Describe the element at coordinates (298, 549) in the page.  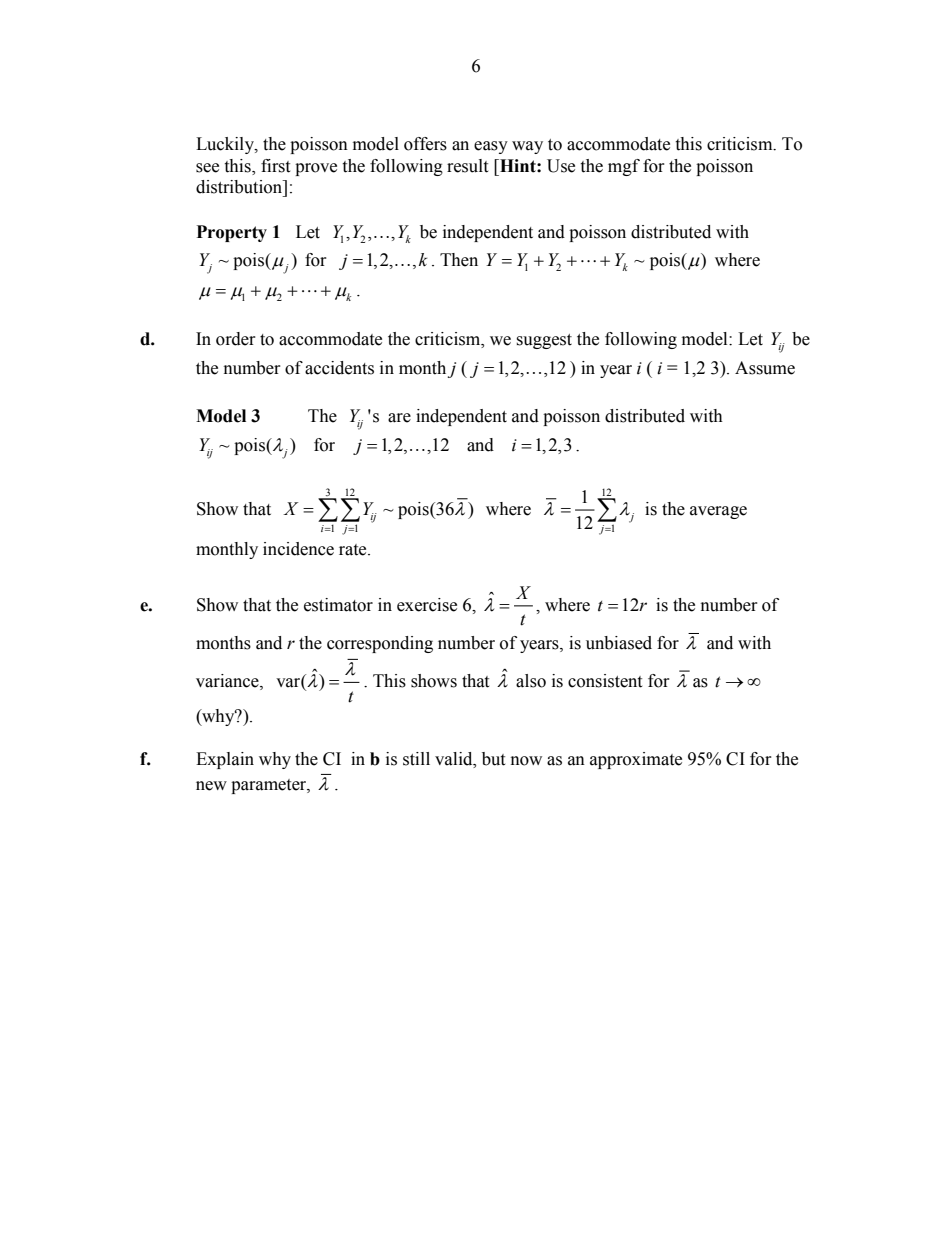
I see `incidence` at that location.
